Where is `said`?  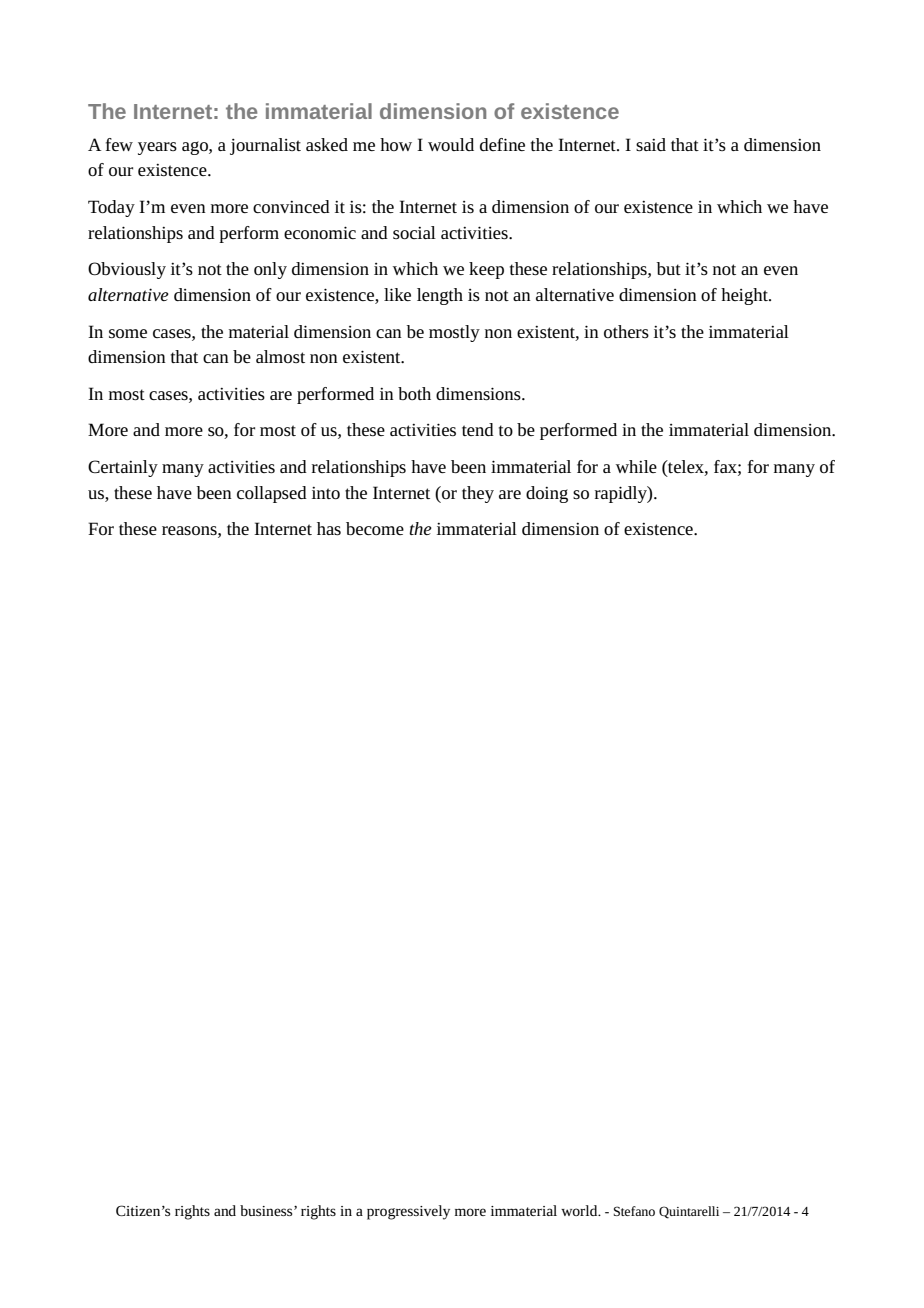 said is located at coordinates (651, 144).
